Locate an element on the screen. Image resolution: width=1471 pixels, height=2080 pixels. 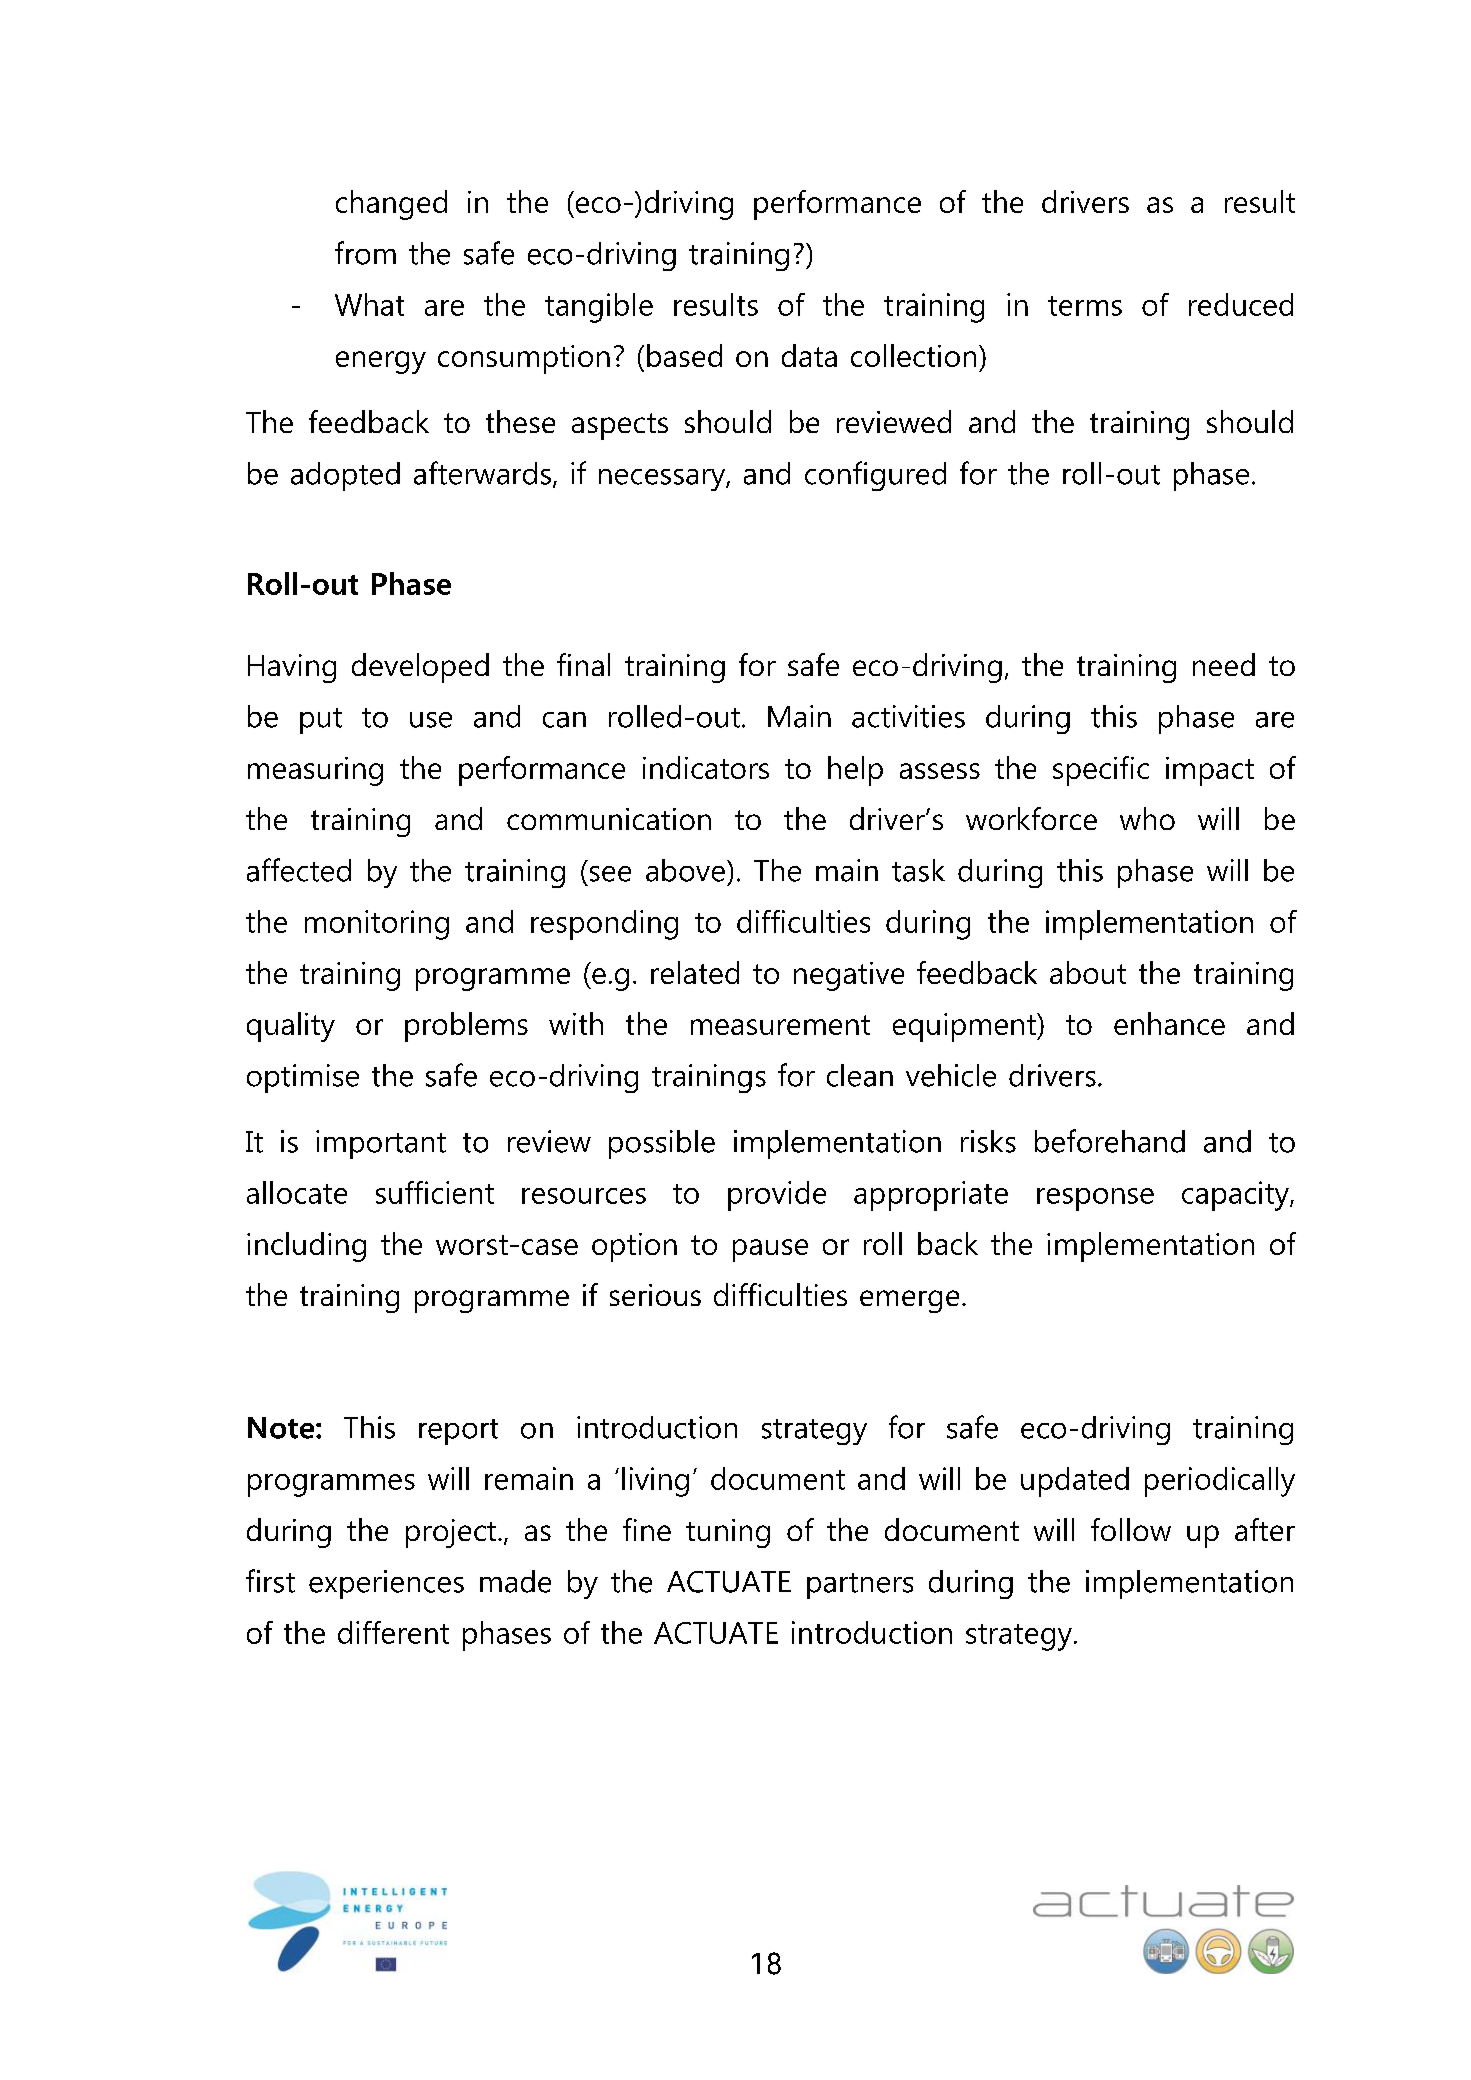
experiences is located at coordinates (386, 1584).
